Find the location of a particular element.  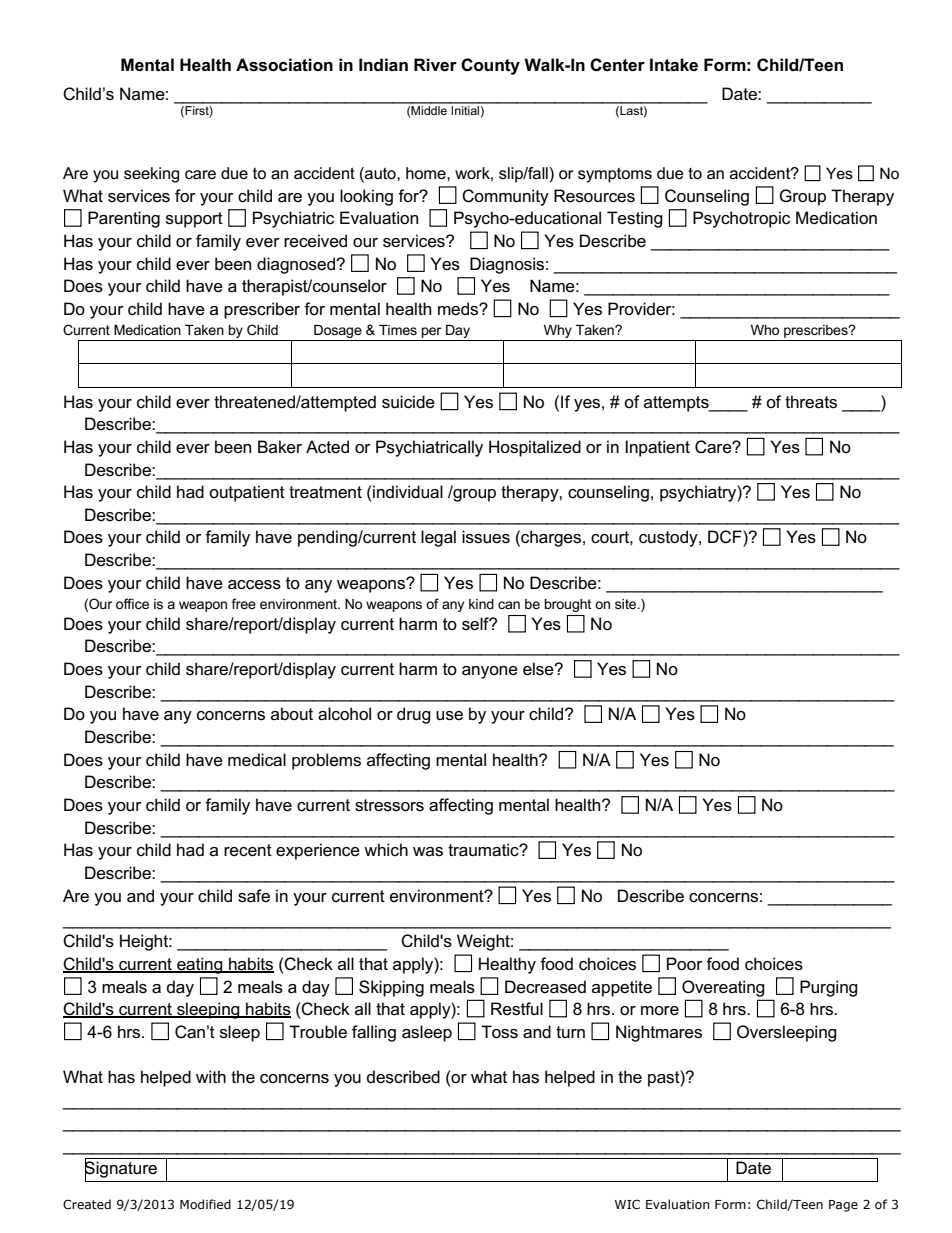

Intake is located at coordinates (674, 65).
